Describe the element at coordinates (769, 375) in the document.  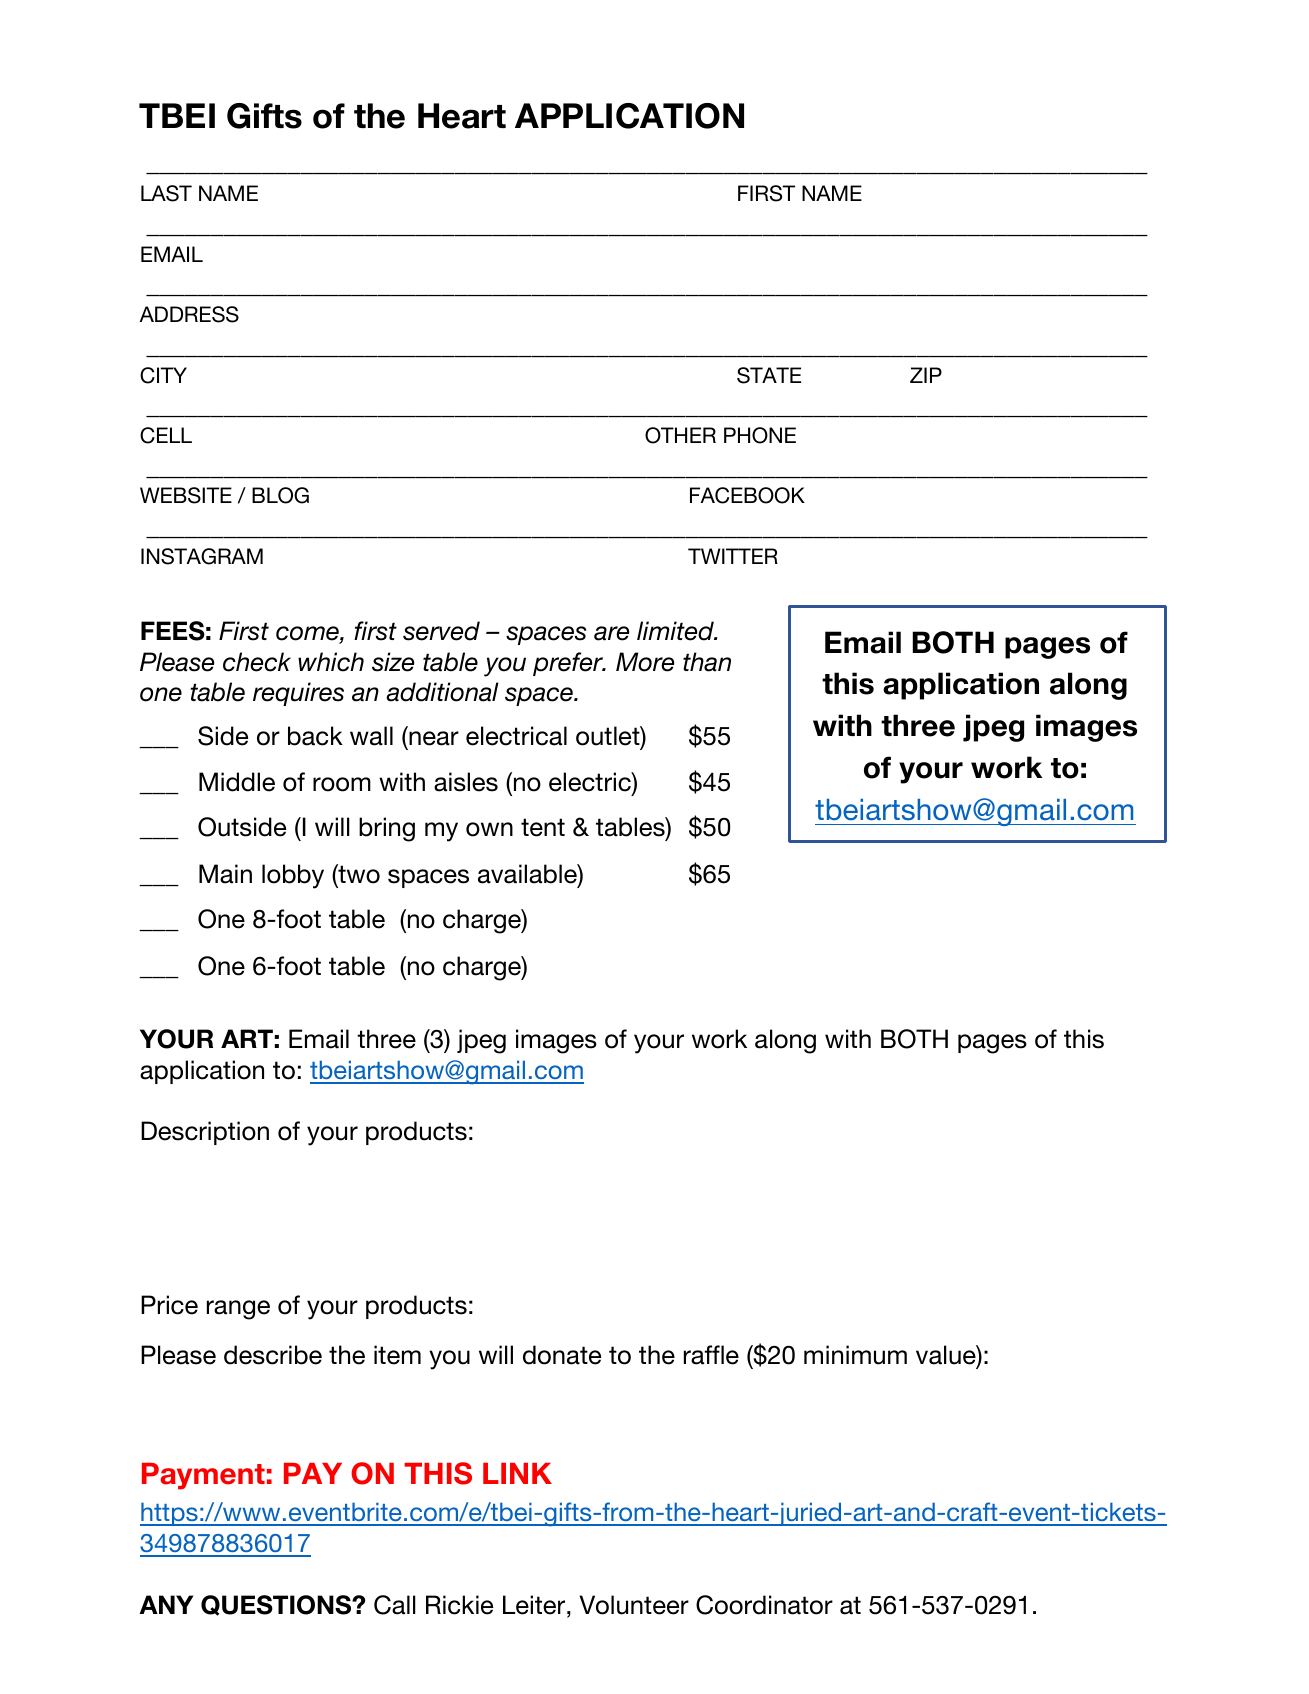
I see `STATE` at that location.
